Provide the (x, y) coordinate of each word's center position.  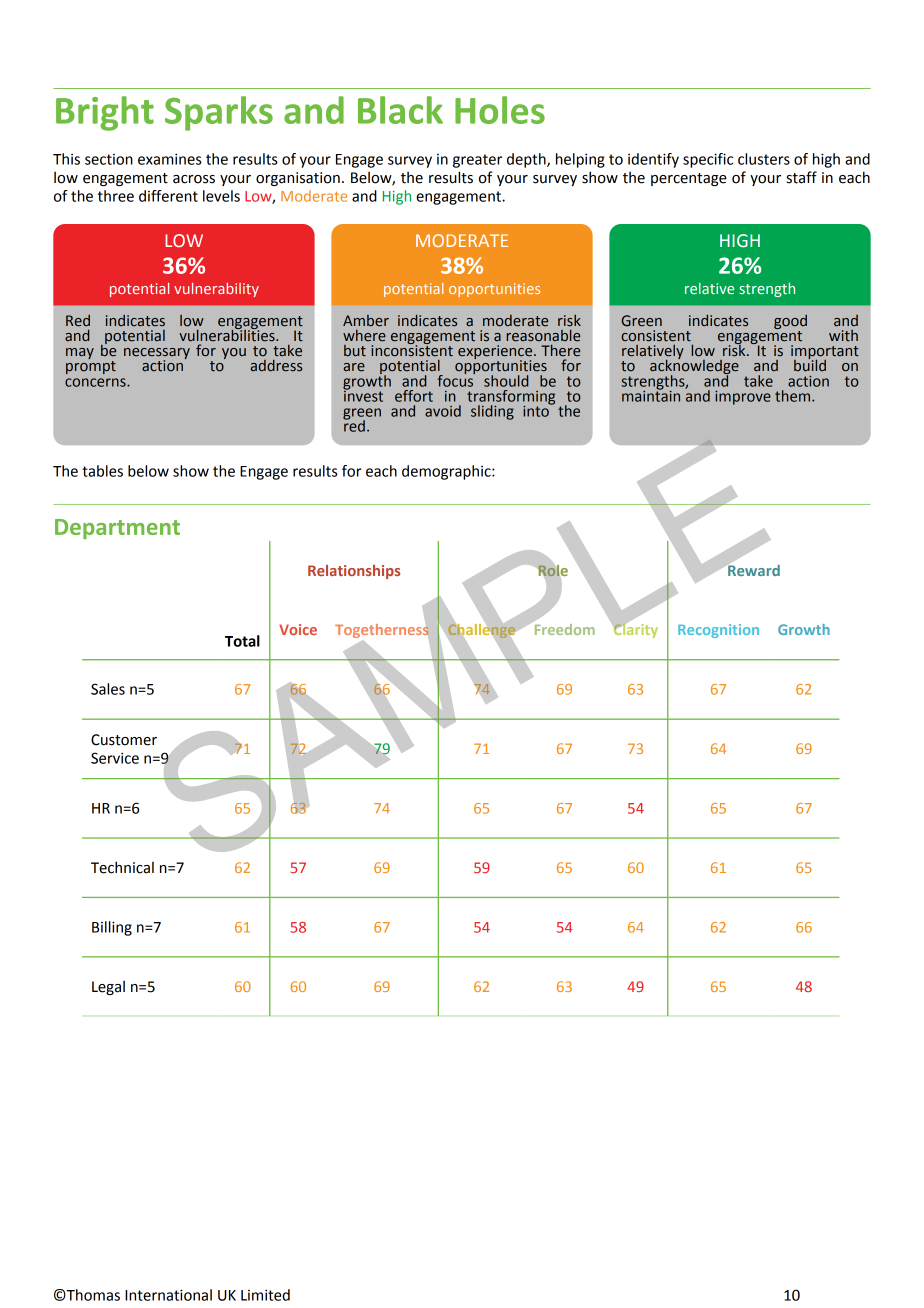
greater (477, 161)
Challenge (482, 631)
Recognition (718, 631)
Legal (108, 987)
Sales (108, 689)
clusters (764, 159)
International (168, 1295)
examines (170, 159)
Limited (265, 1295)
